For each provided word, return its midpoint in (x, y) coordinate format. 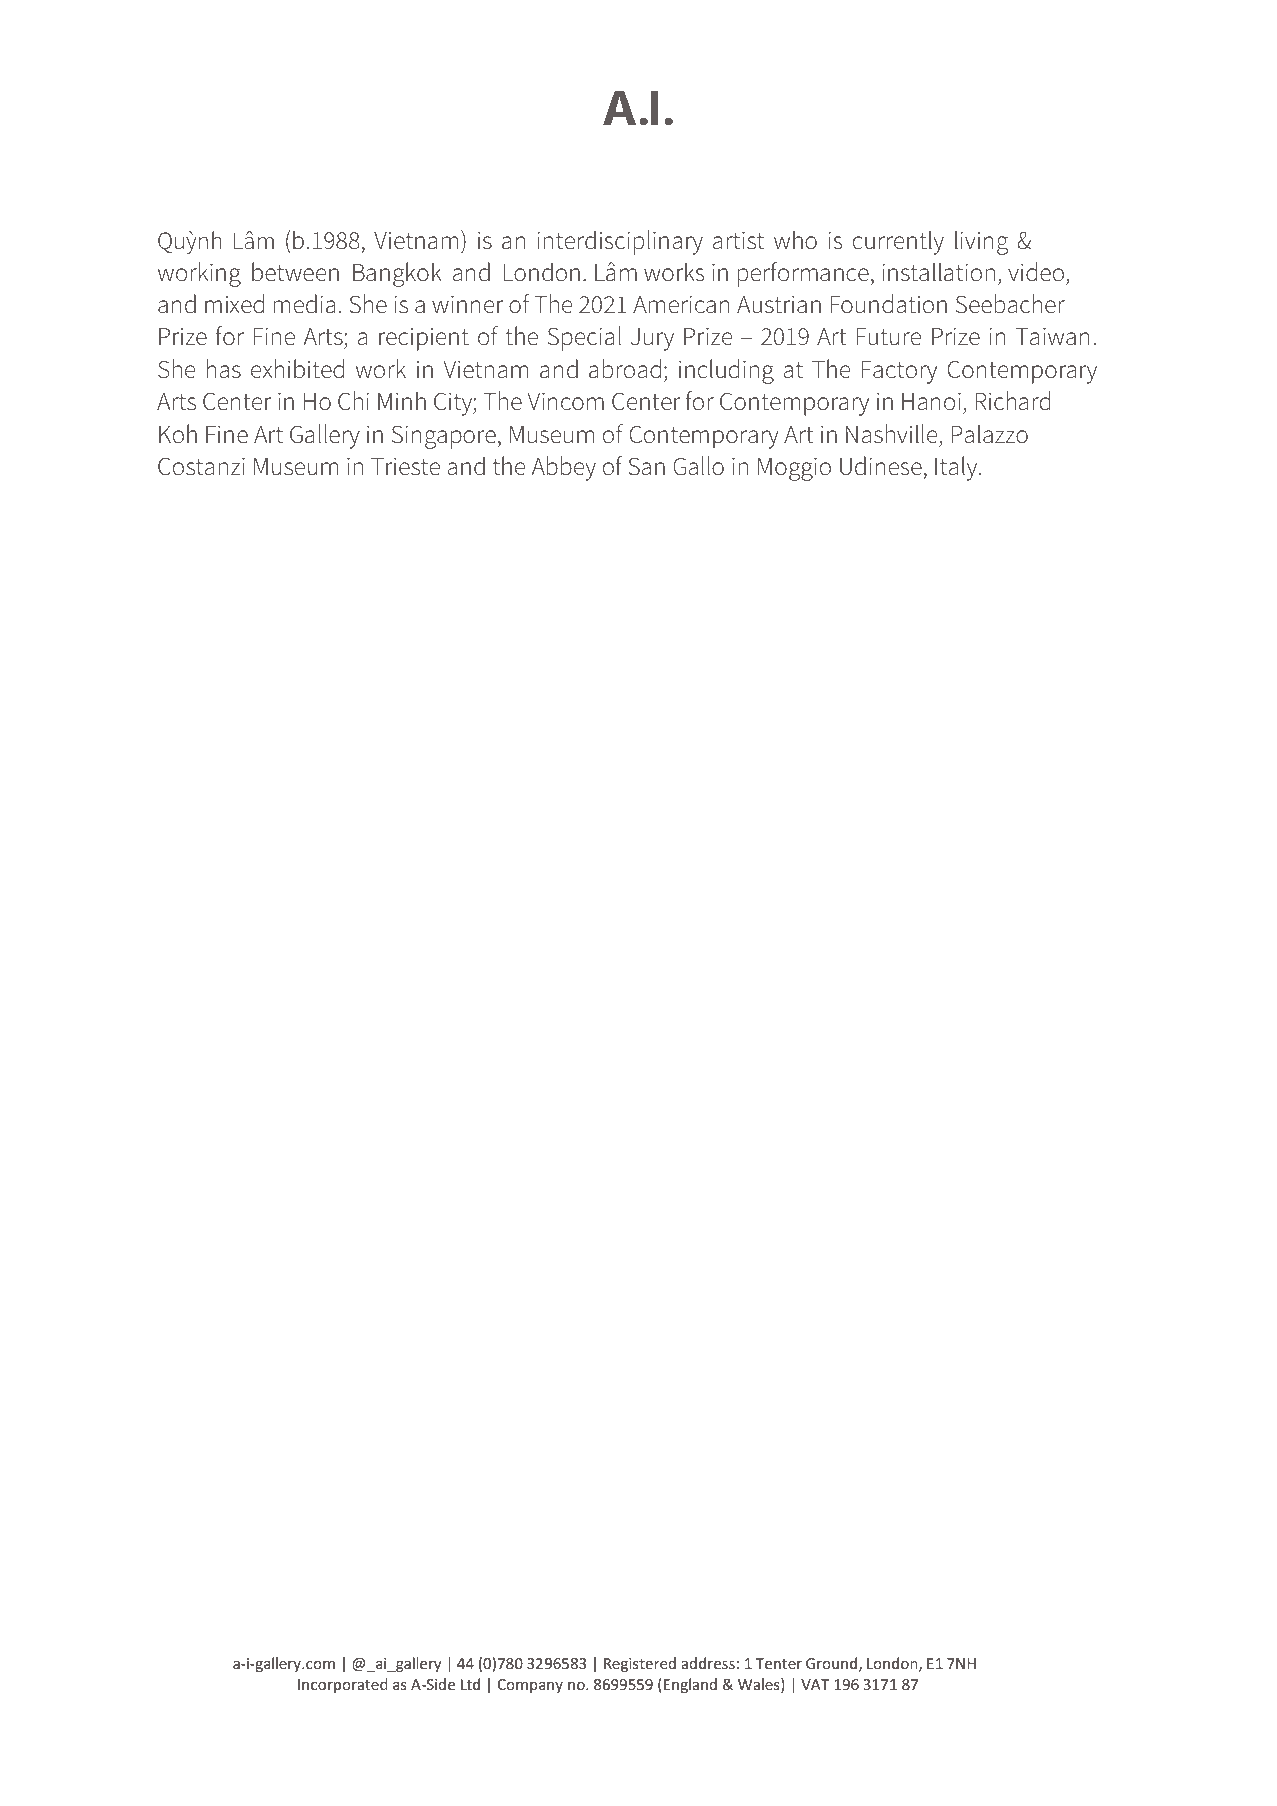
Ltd (470, 1684)
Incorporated (343, 1685)
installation (938, 272)
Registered (640, 1664)
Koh (178, 434)
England (690, 1685)
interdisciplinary (620, 242)
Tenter (778, 1663)
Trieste (405, 466)
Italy (957, 468)
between (295, 272)
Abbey (564, 468)
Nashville (891, 434)
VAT (815, 1684)
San (646, 466)
